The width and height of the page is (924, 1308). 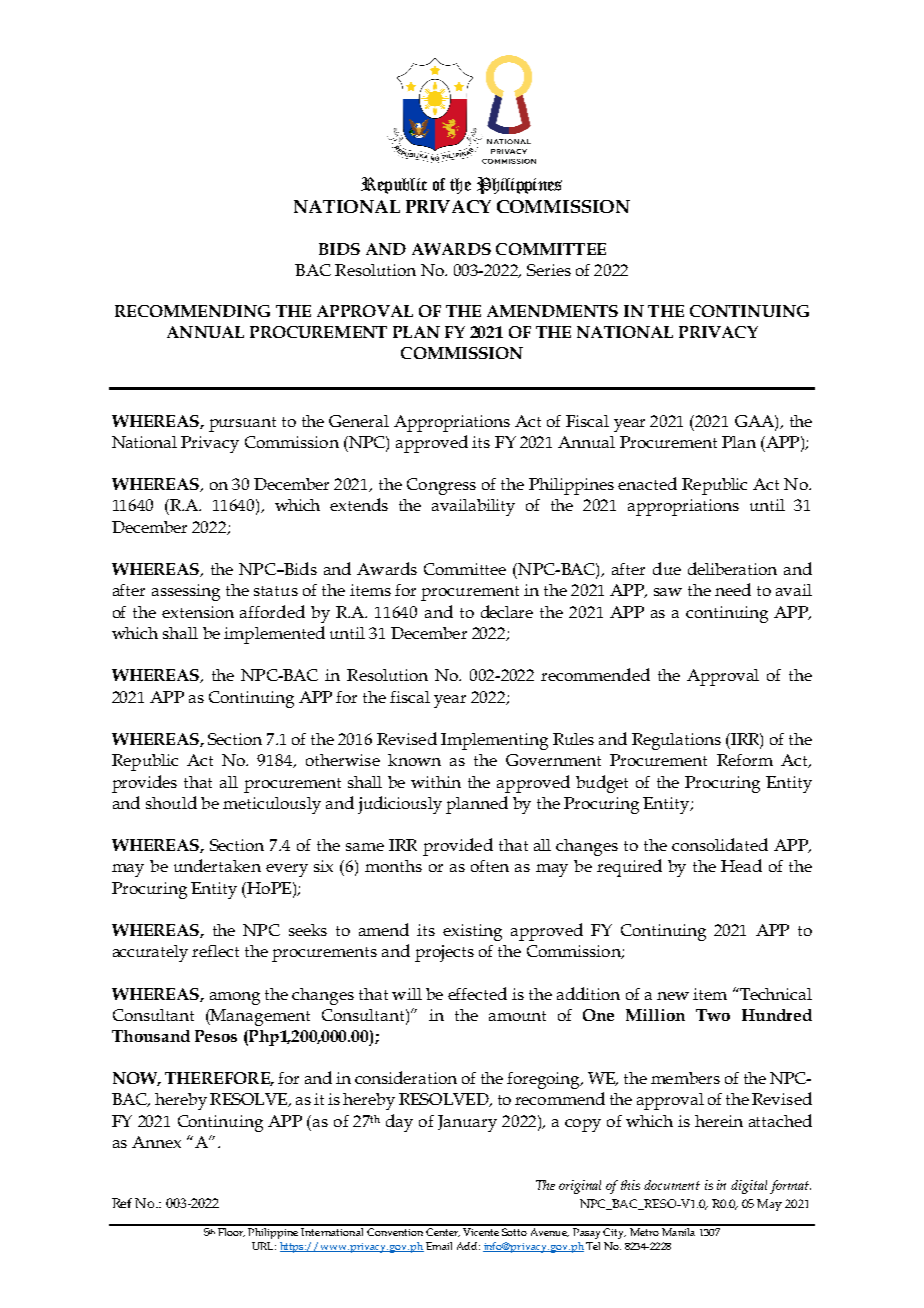 What do you see at coordinates (242, 424) in the page?
I see `pursuant` at bounding box center [242, 424].
